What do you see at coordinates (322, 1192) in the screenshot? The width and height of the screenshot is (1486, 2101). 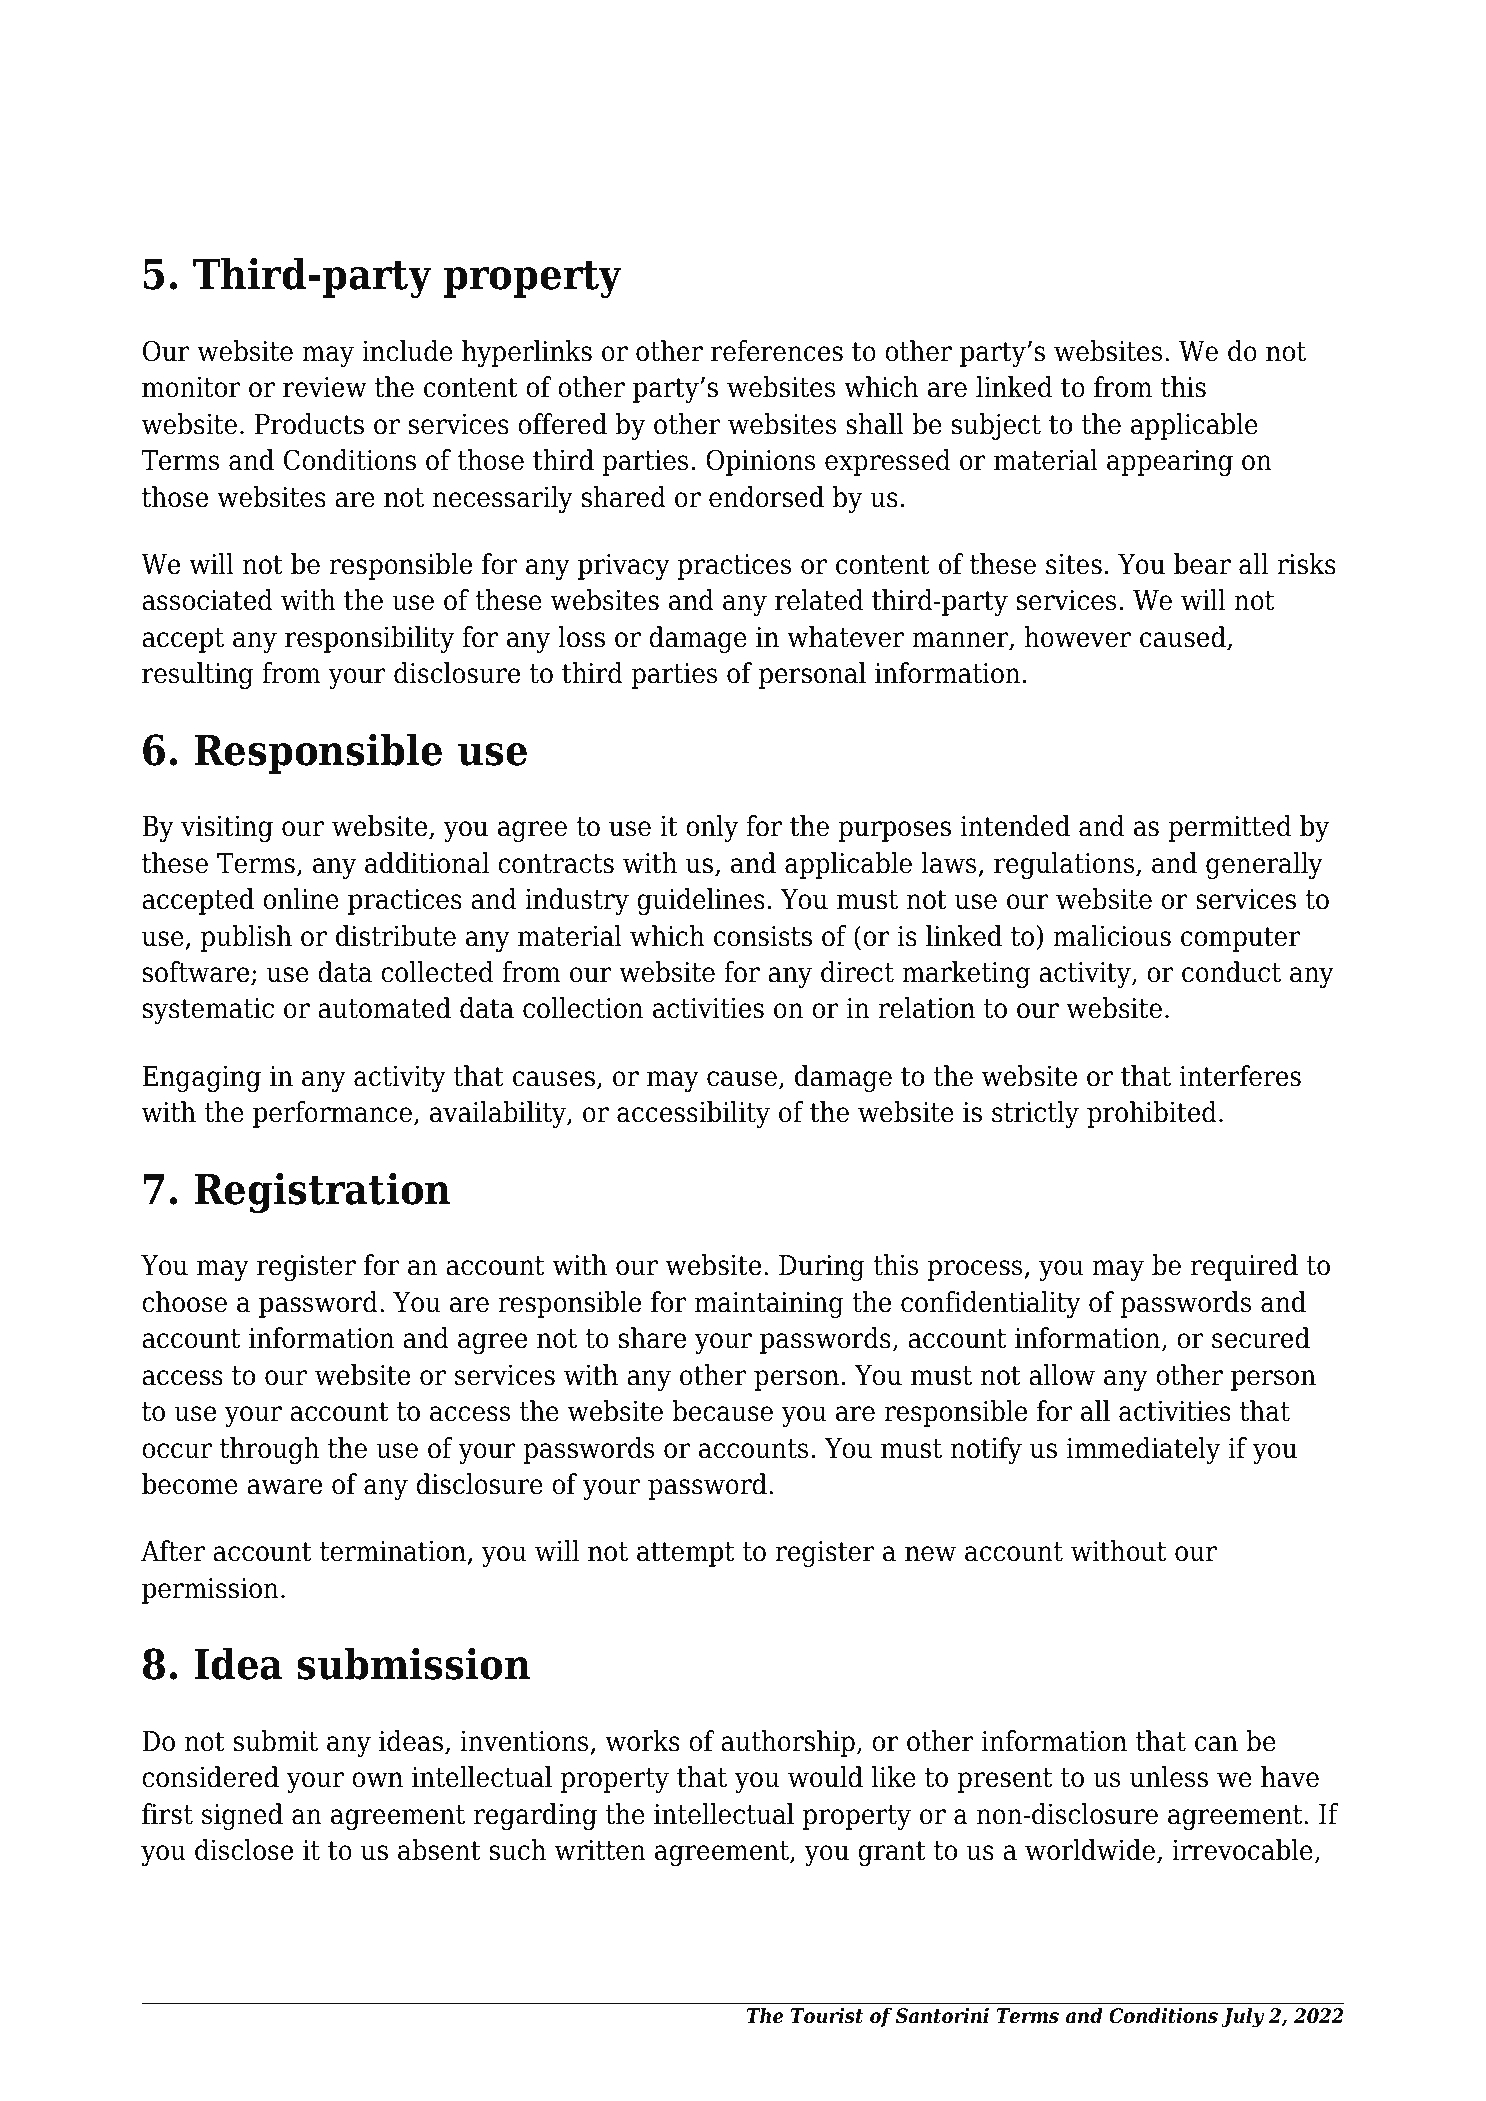 I see `Registration` at bounding box center [322, 1192].
